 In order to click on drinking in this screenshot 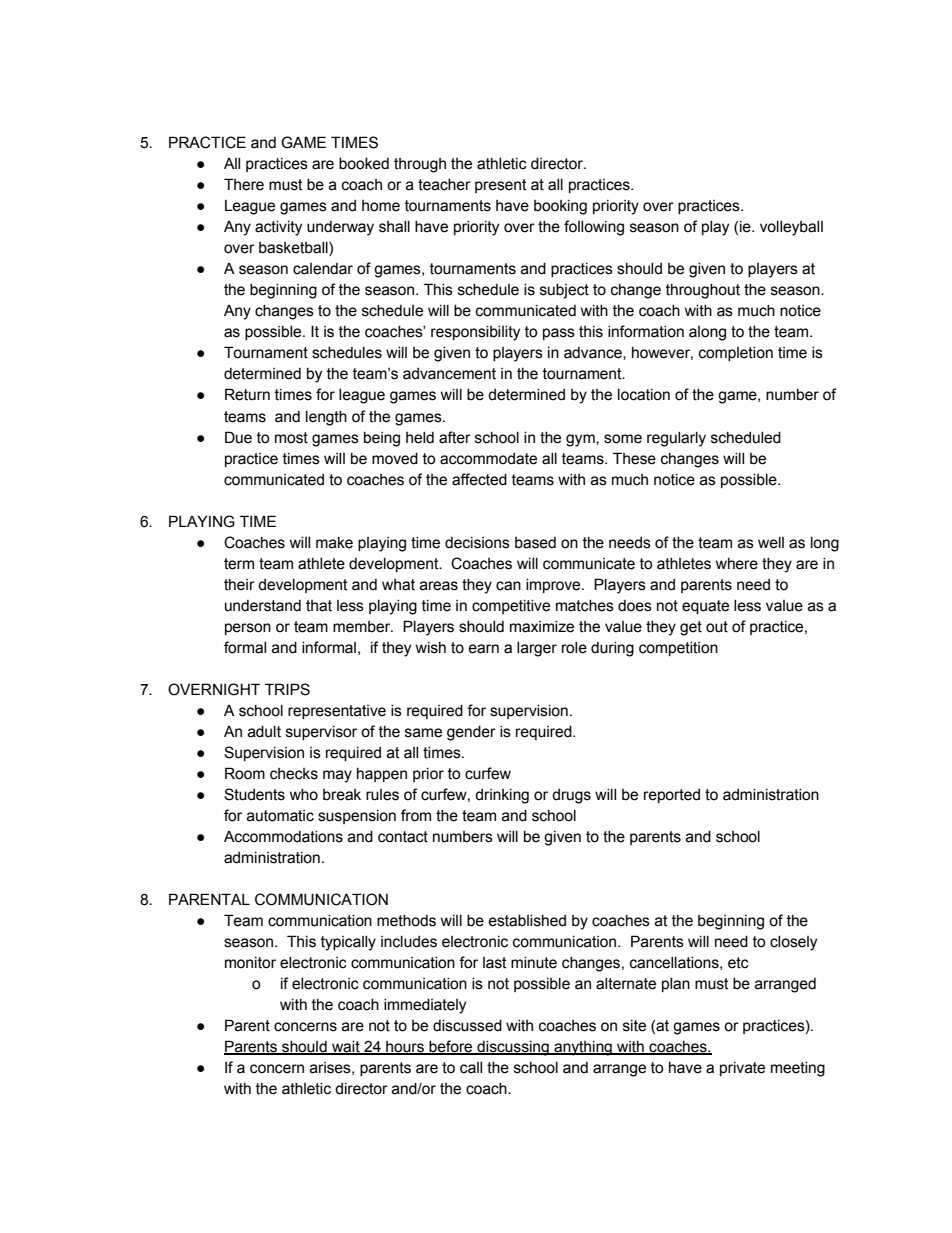, I will do `click(502, 796)`.
